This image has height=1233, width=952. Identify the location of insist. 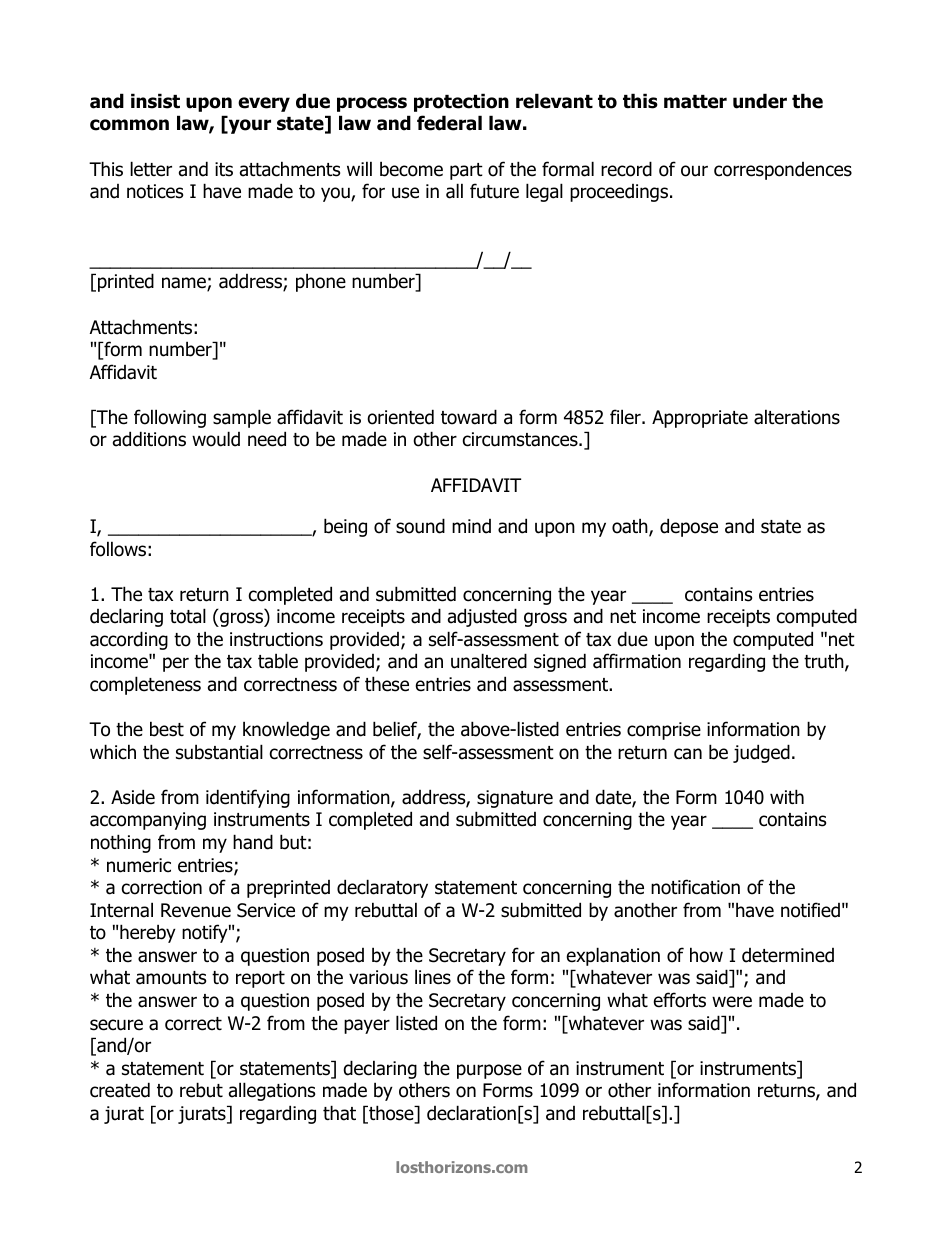
(155, 101).
